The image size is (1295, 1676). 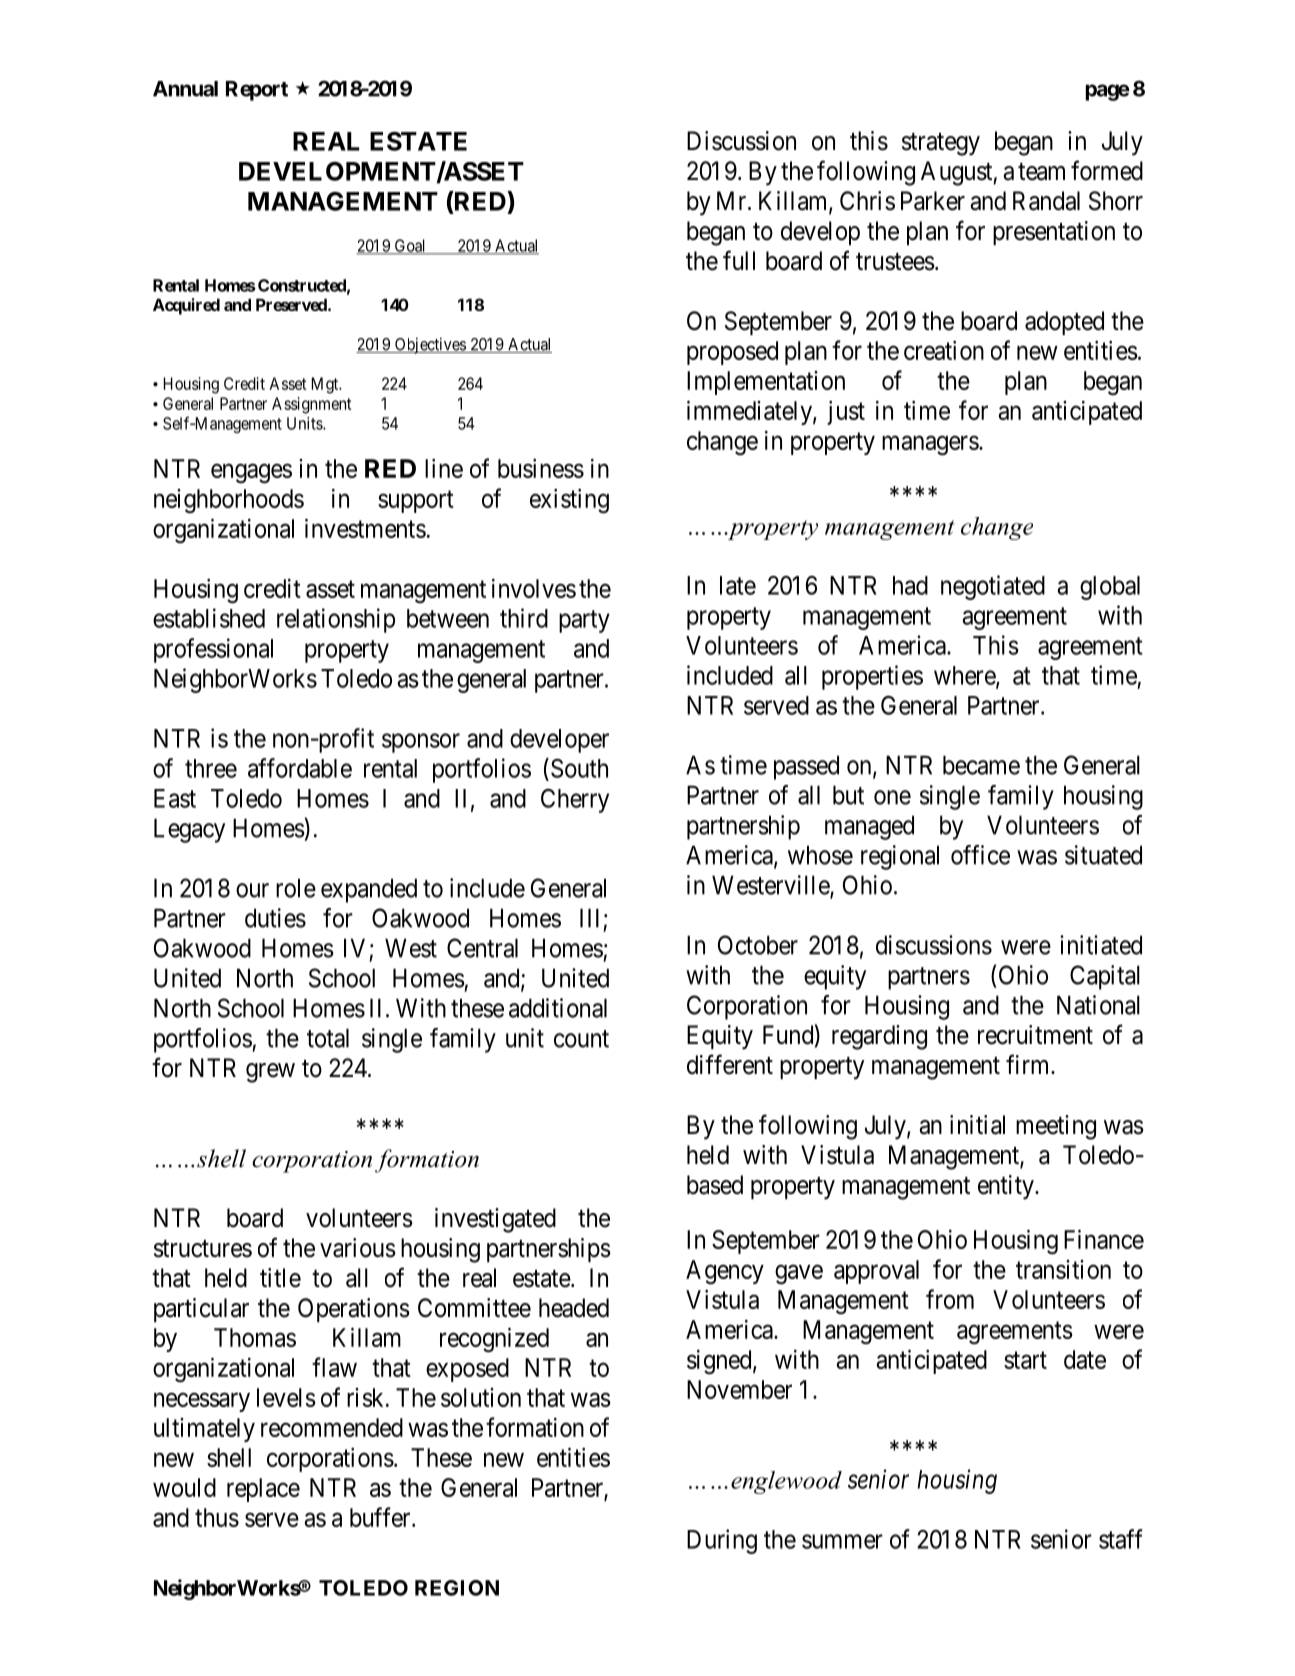 What do you see at coordinates (1041, 172) in the screenshot?
I see `team` at bounding box center [1041, 172].
